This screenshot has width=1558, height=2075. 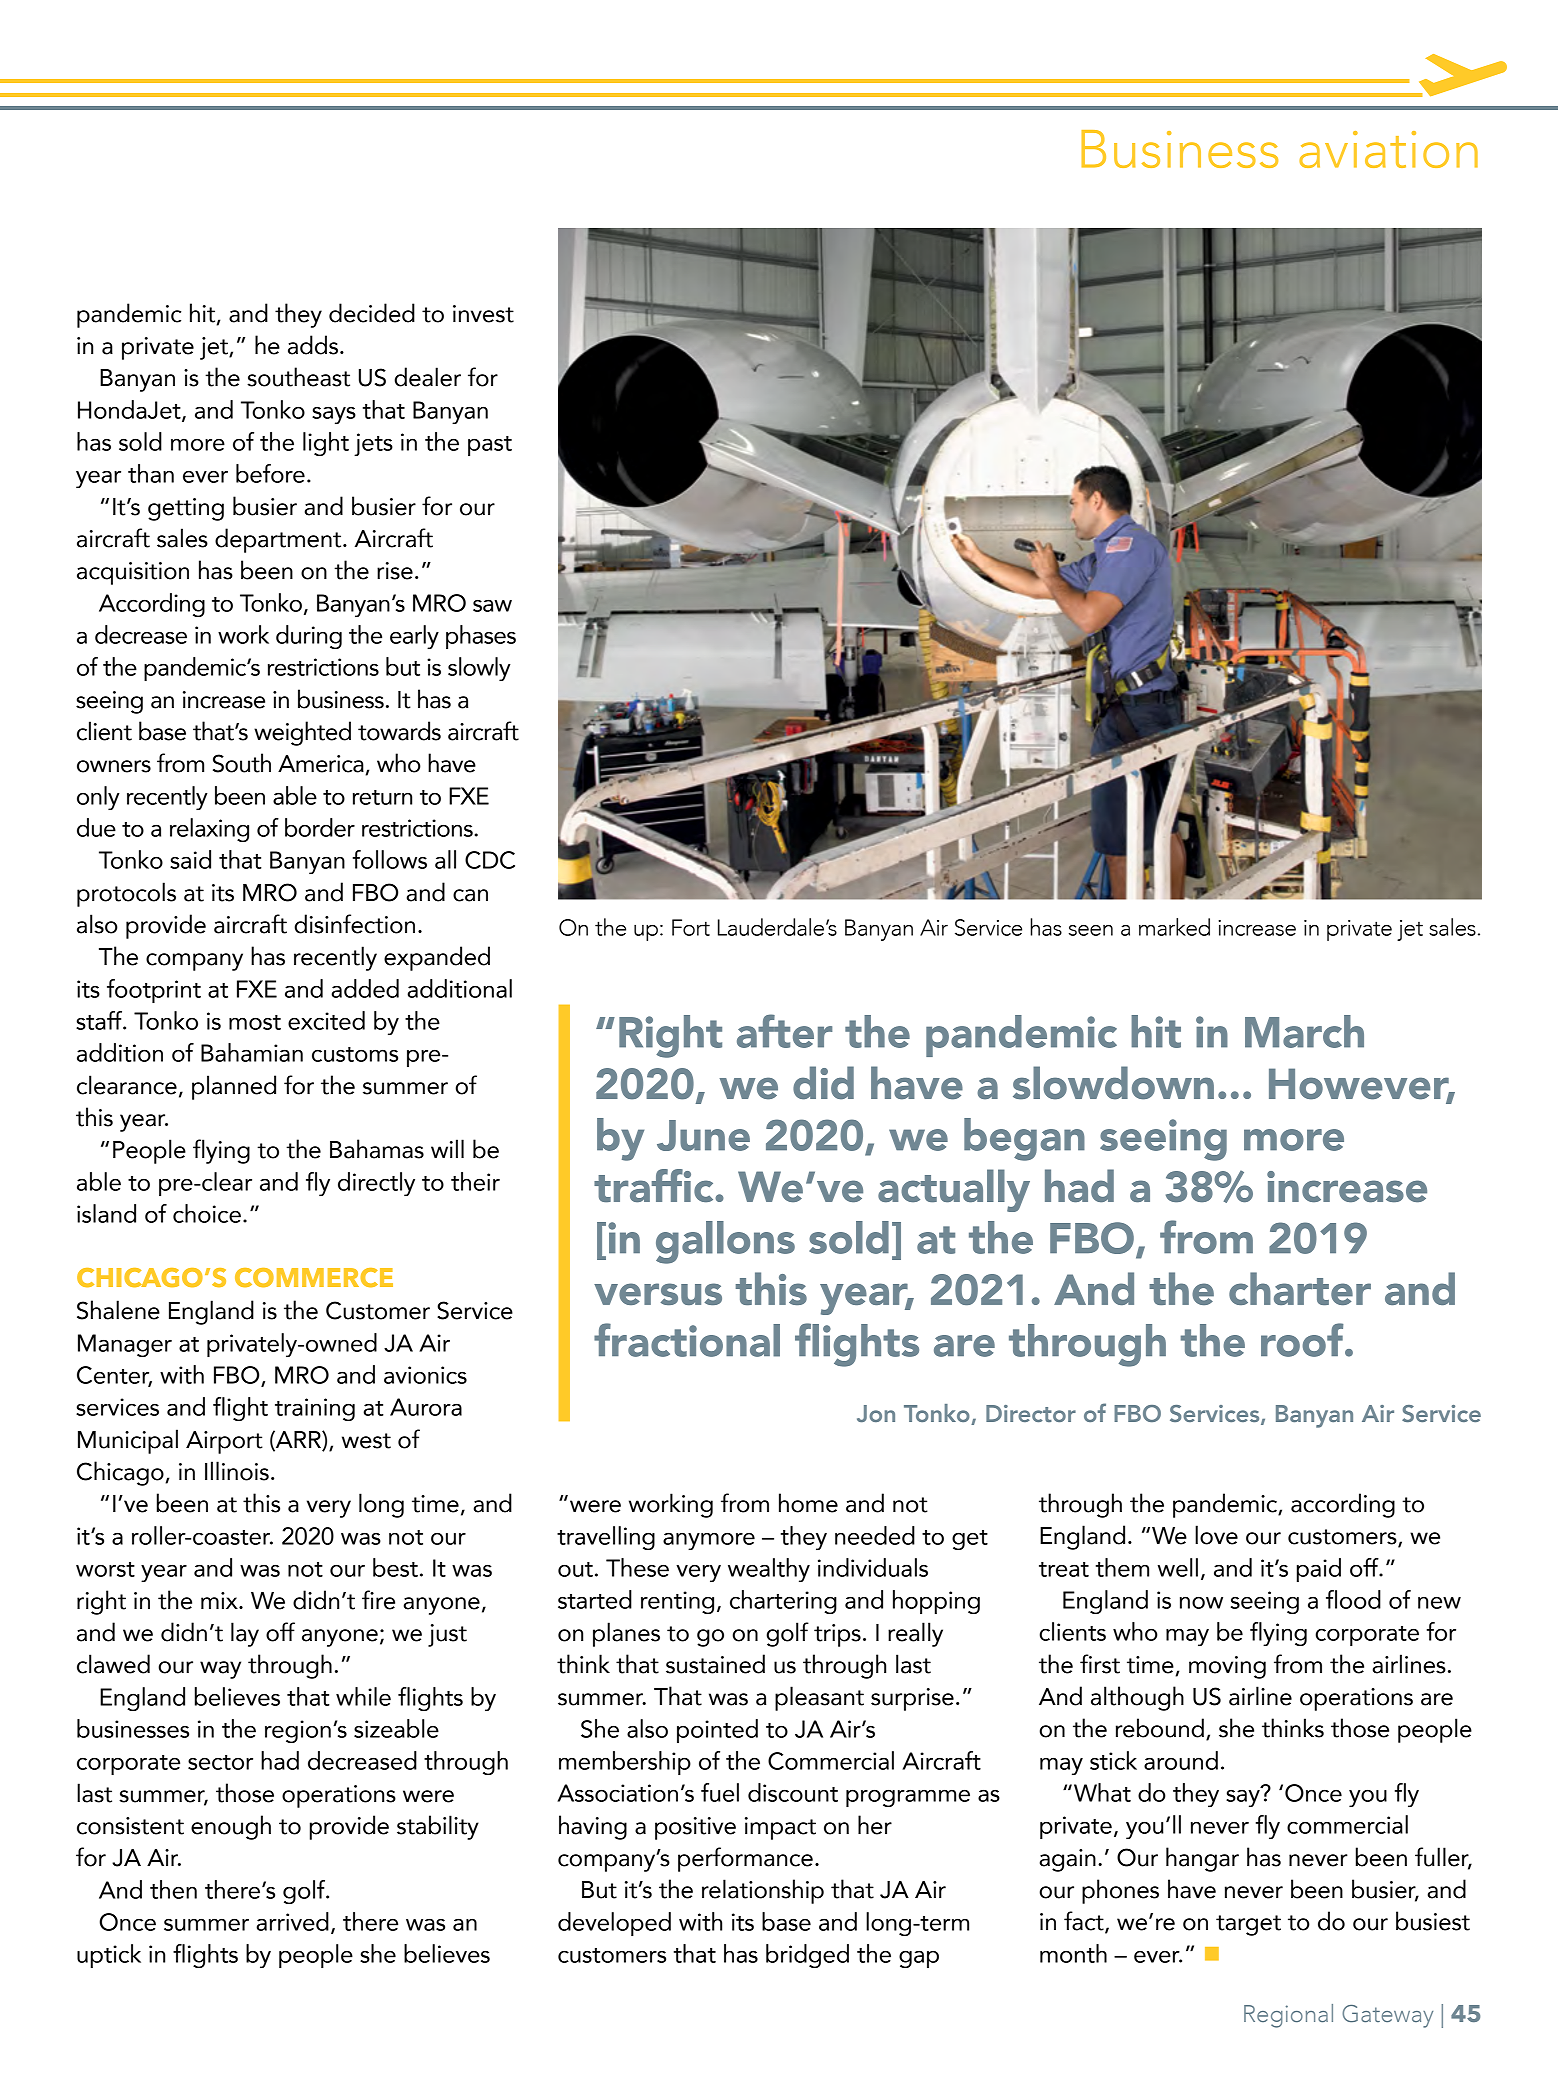 What do you see at coordinates (292, 1921) in the screenshot?
I see `arrived` at bounding box center [292, 1921].
